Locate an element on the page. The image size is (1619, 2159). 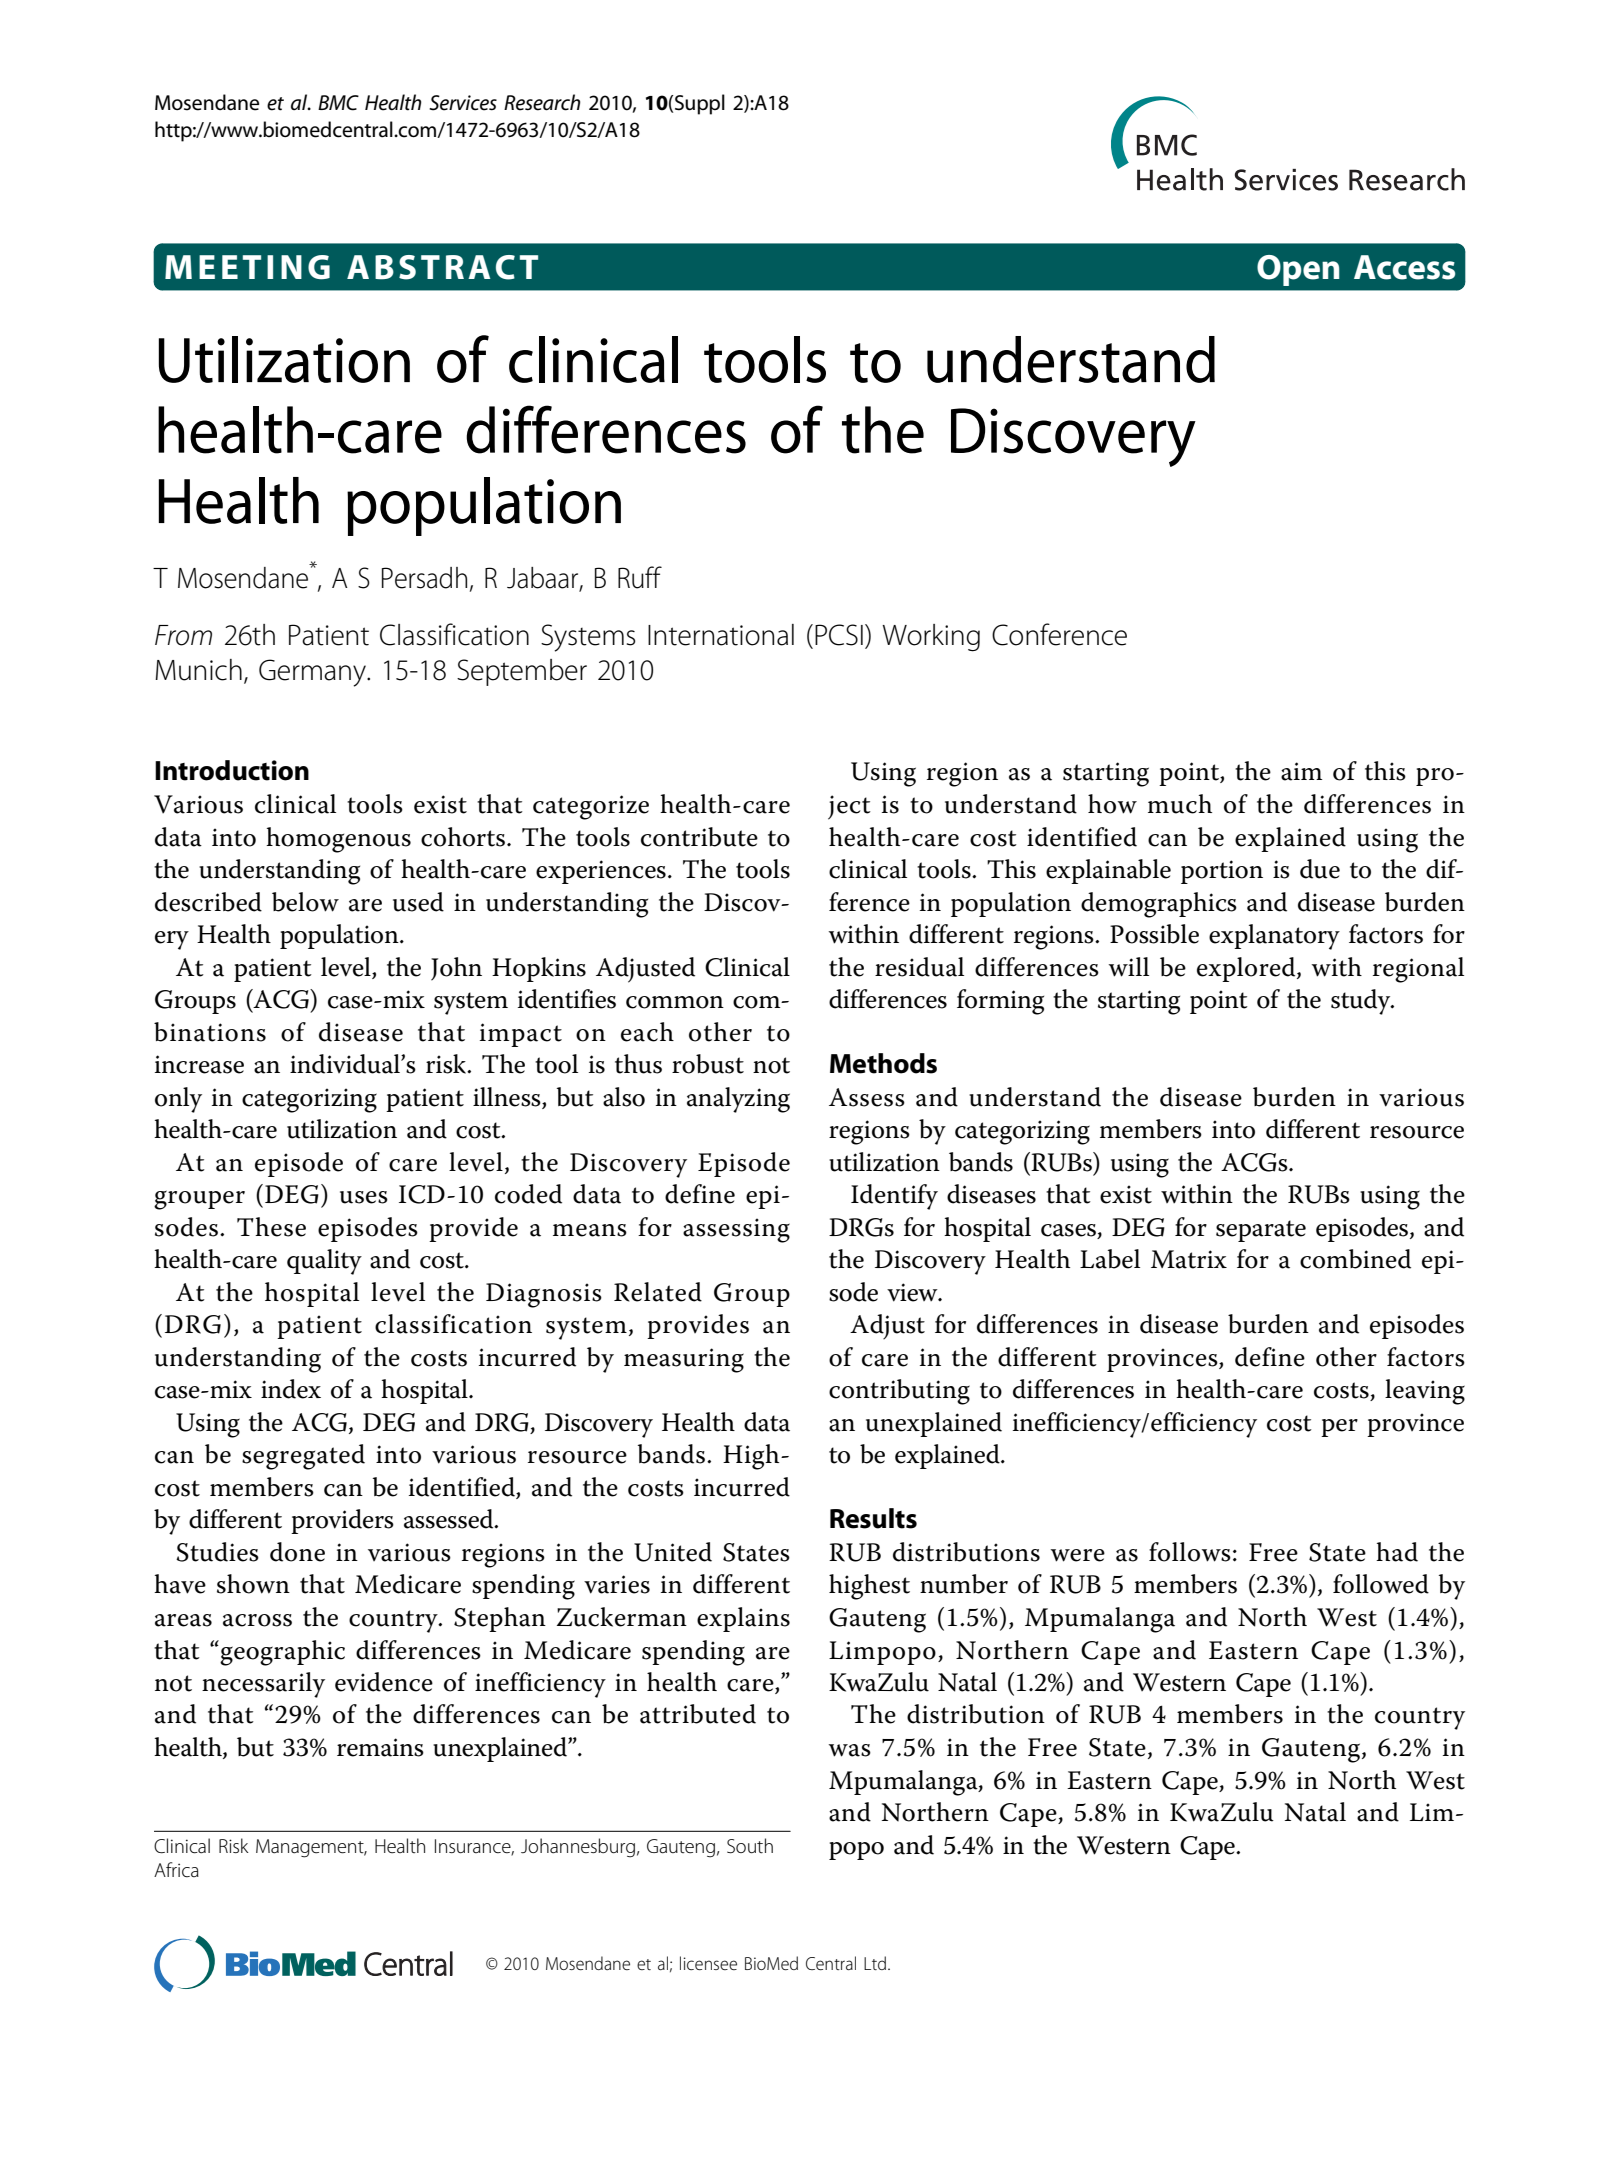
International is located at coordinates (721, 635).
